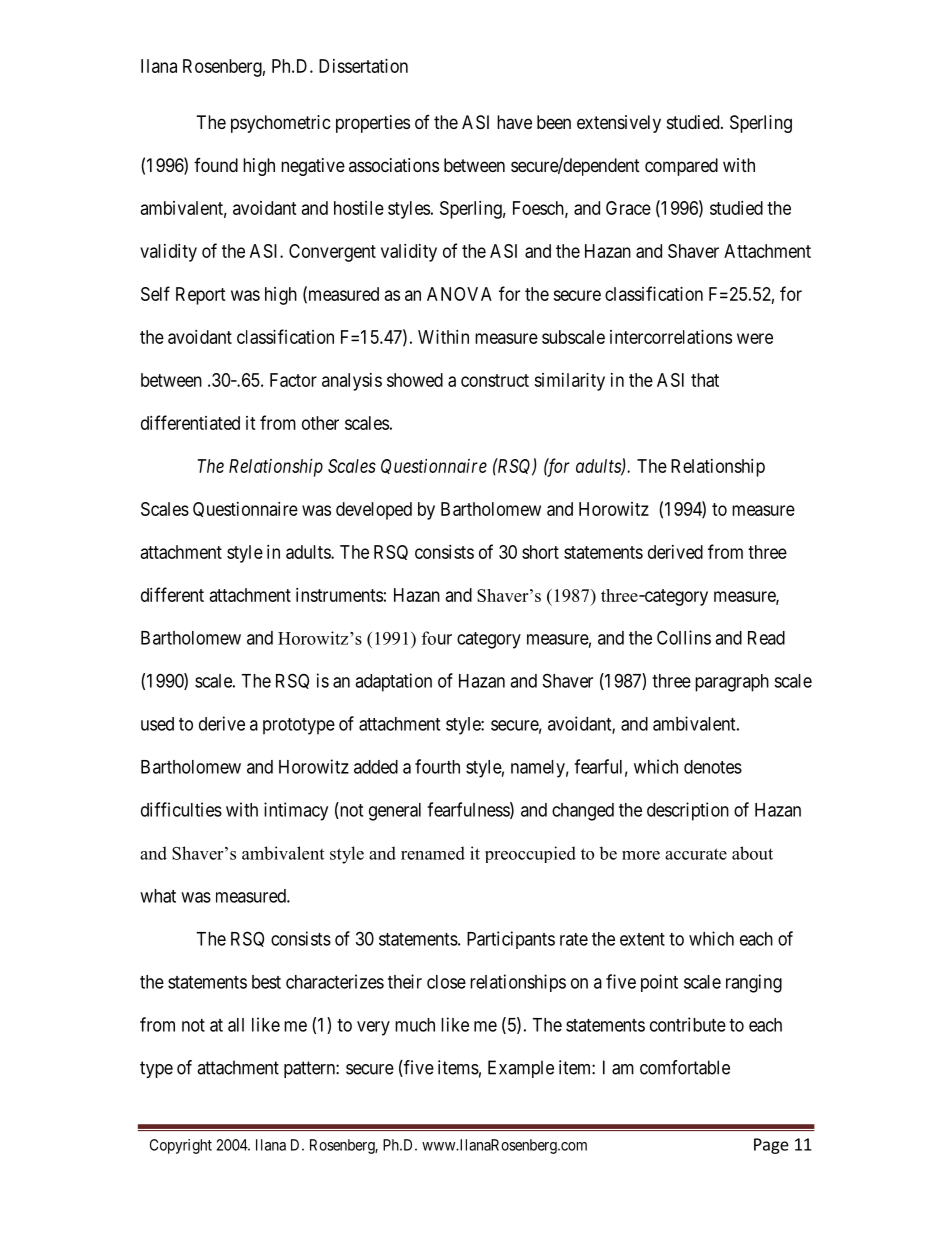  What do you see at coordinates (495, 380) in the page?
I see `construct` at bounding box center [495, 380].
